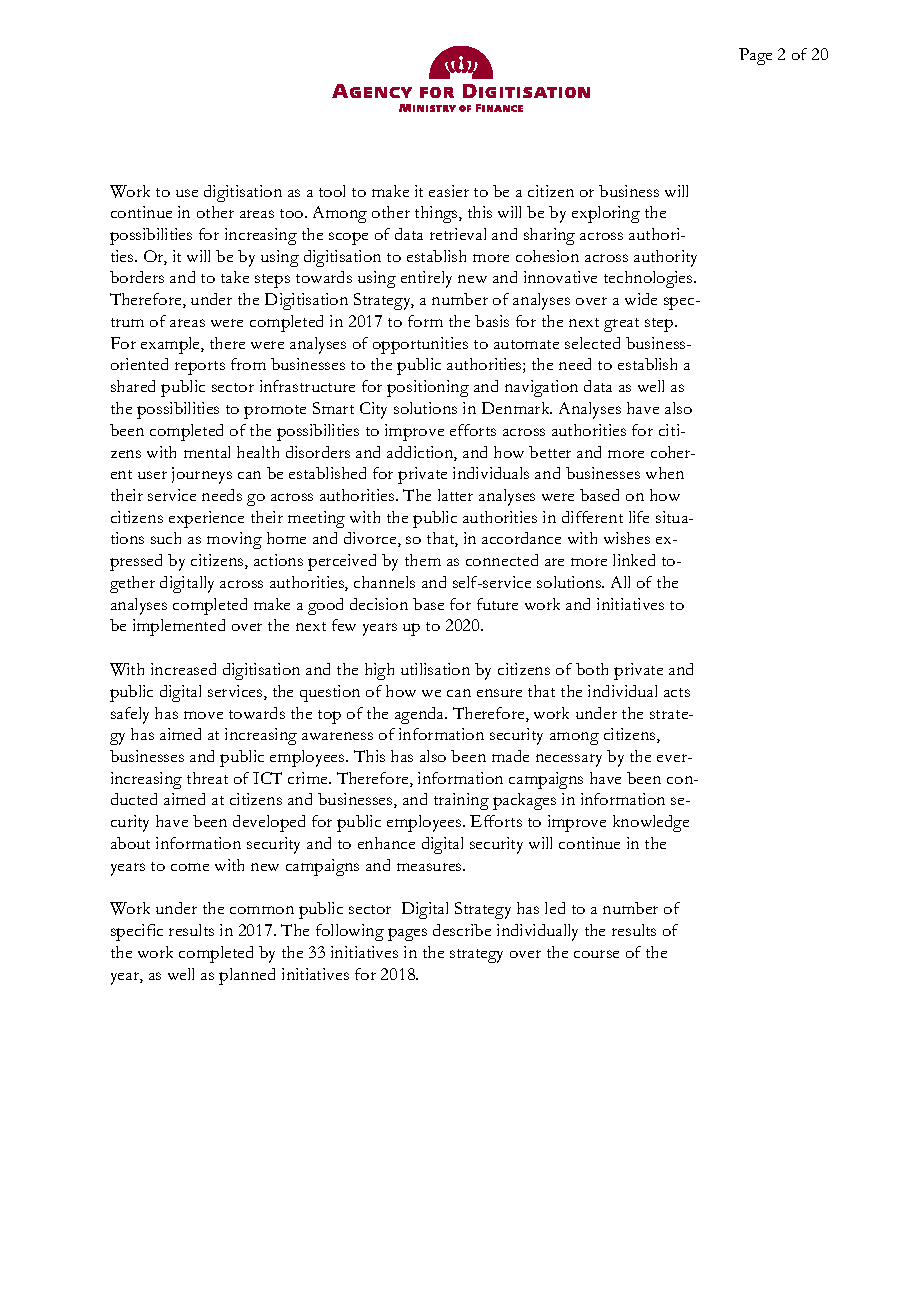  I want to click on exploring, so click(606, 214).
